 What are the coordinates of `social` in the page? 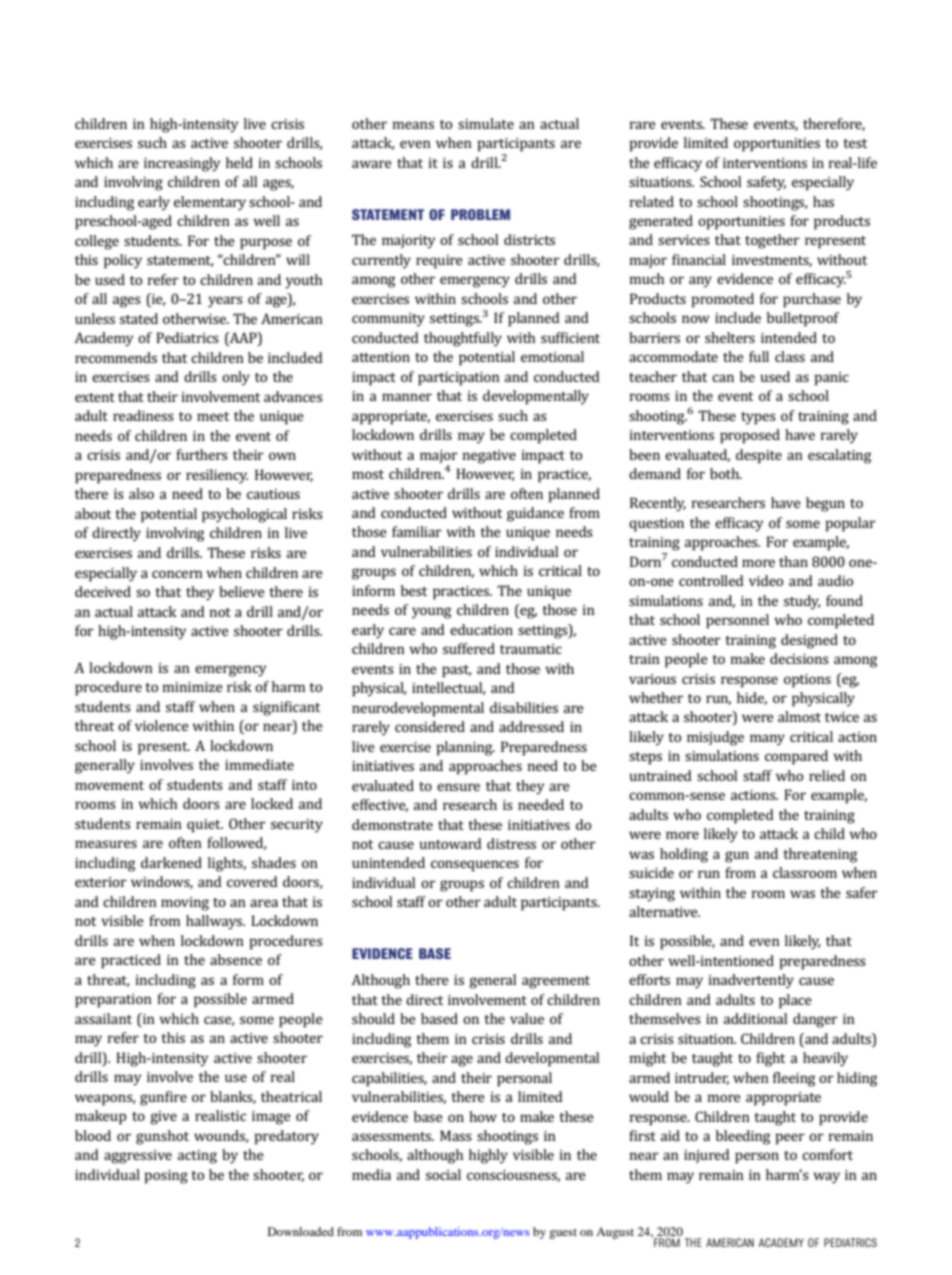 It's located at (443, 1174).
